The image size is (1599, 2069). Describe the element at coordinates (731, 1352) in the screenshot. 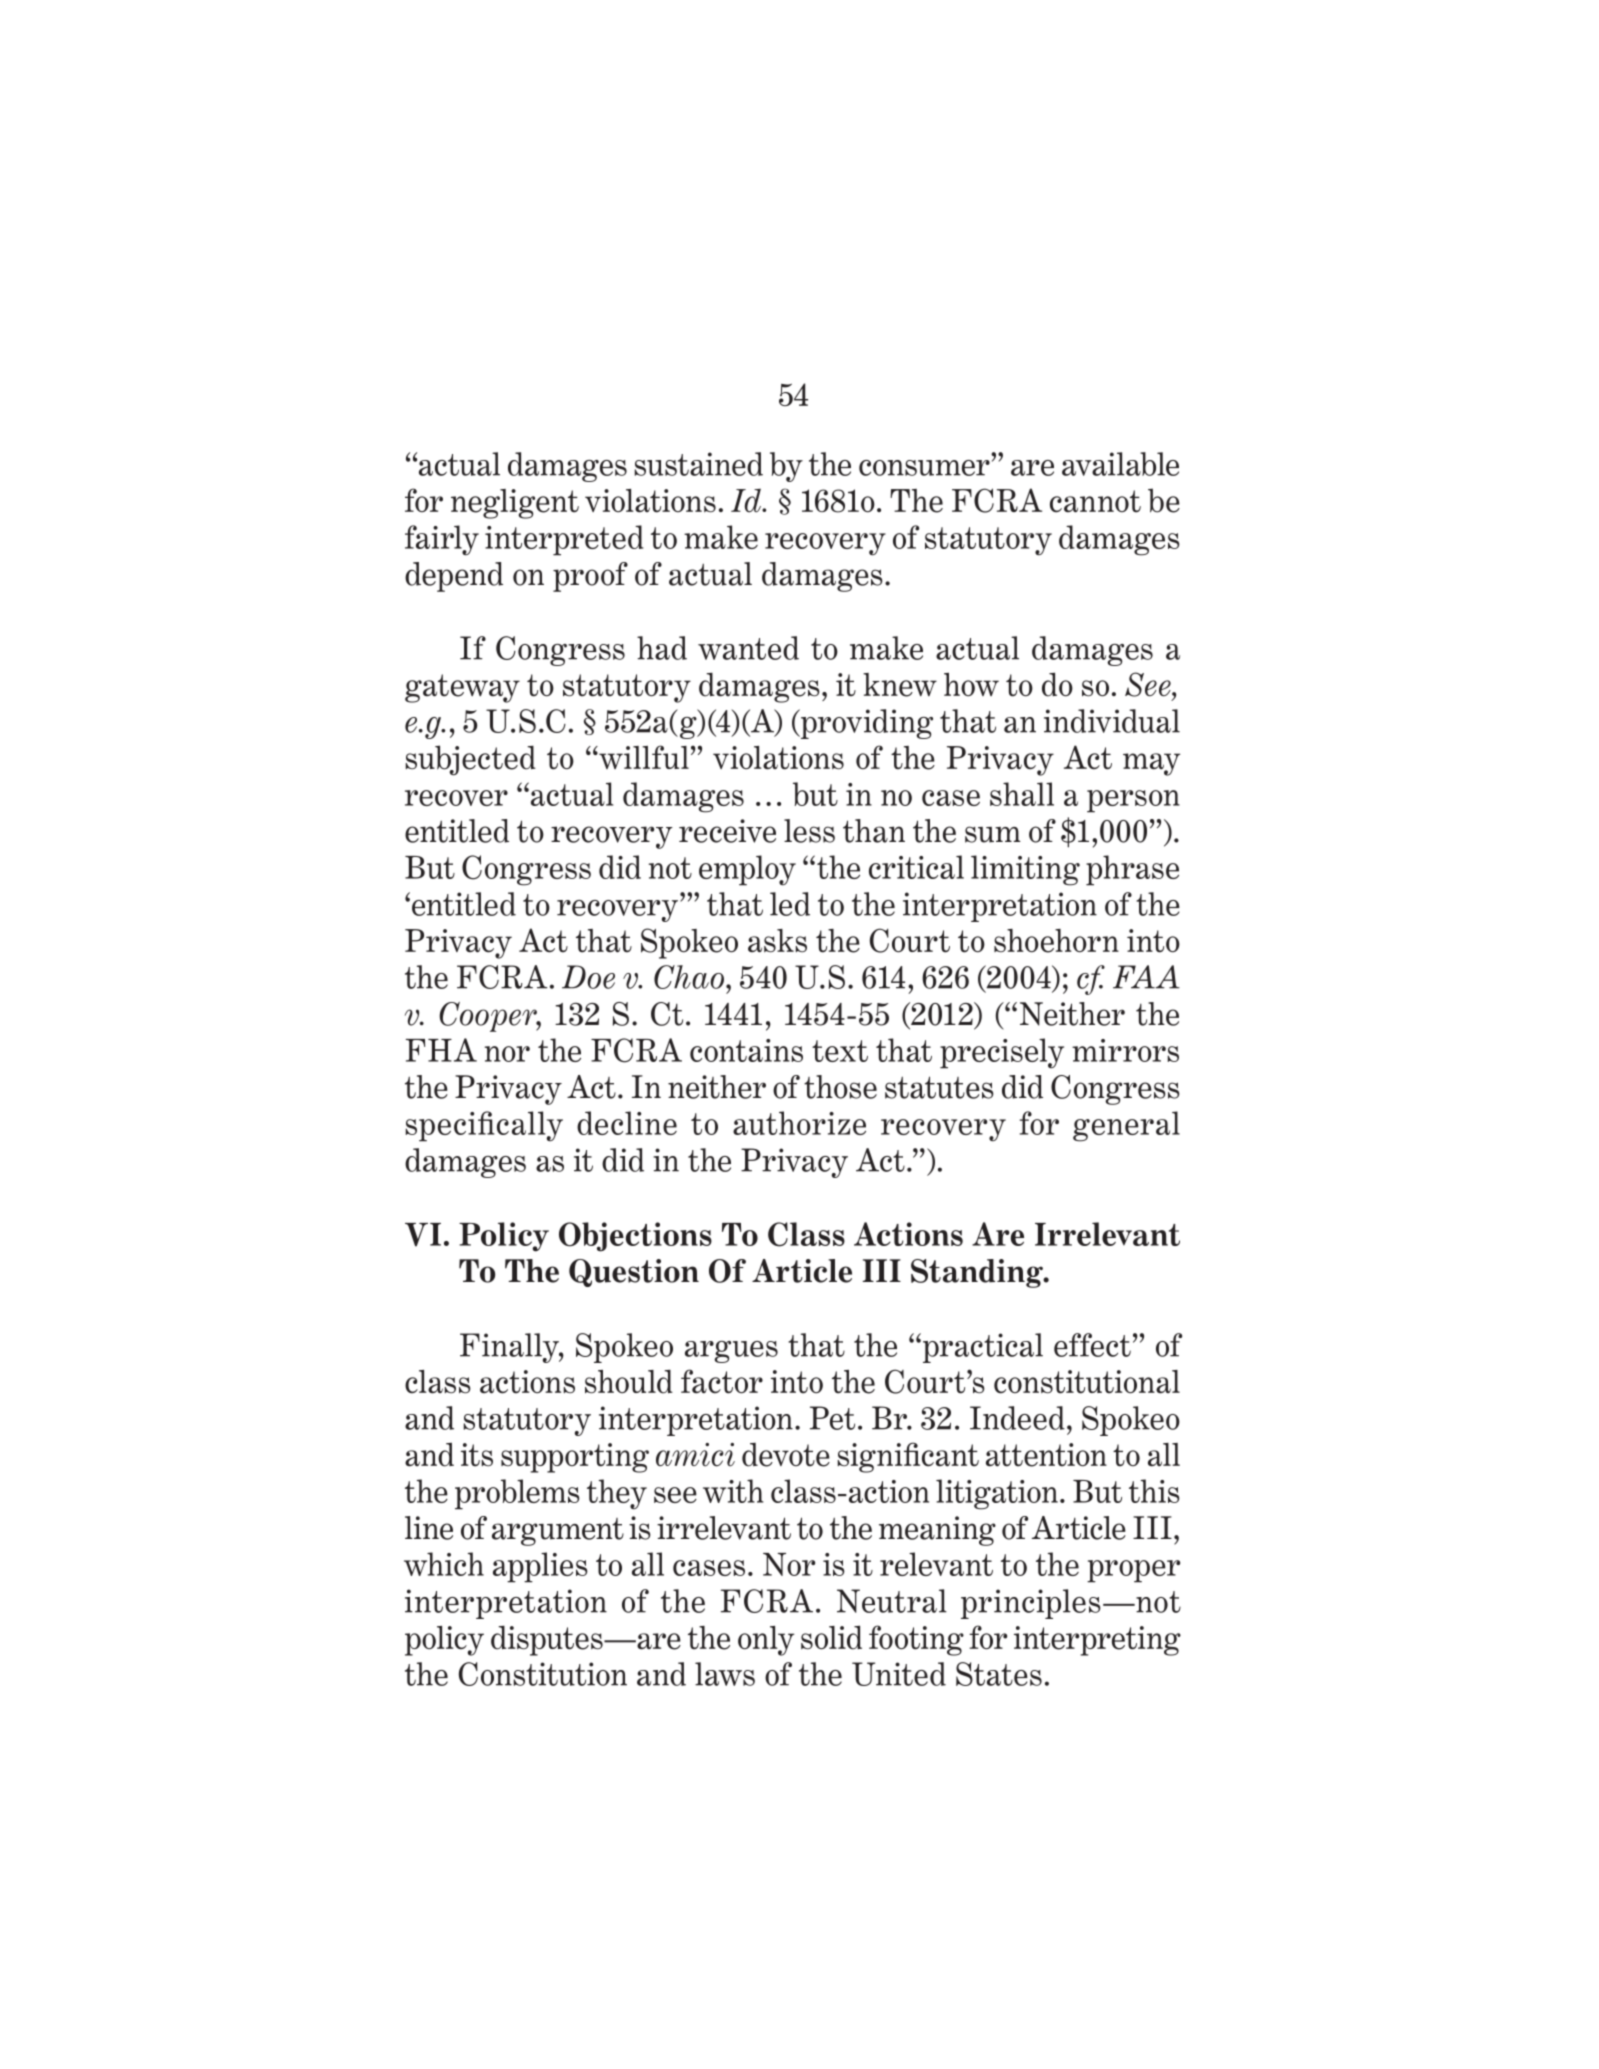

I see `argues` at that location.
